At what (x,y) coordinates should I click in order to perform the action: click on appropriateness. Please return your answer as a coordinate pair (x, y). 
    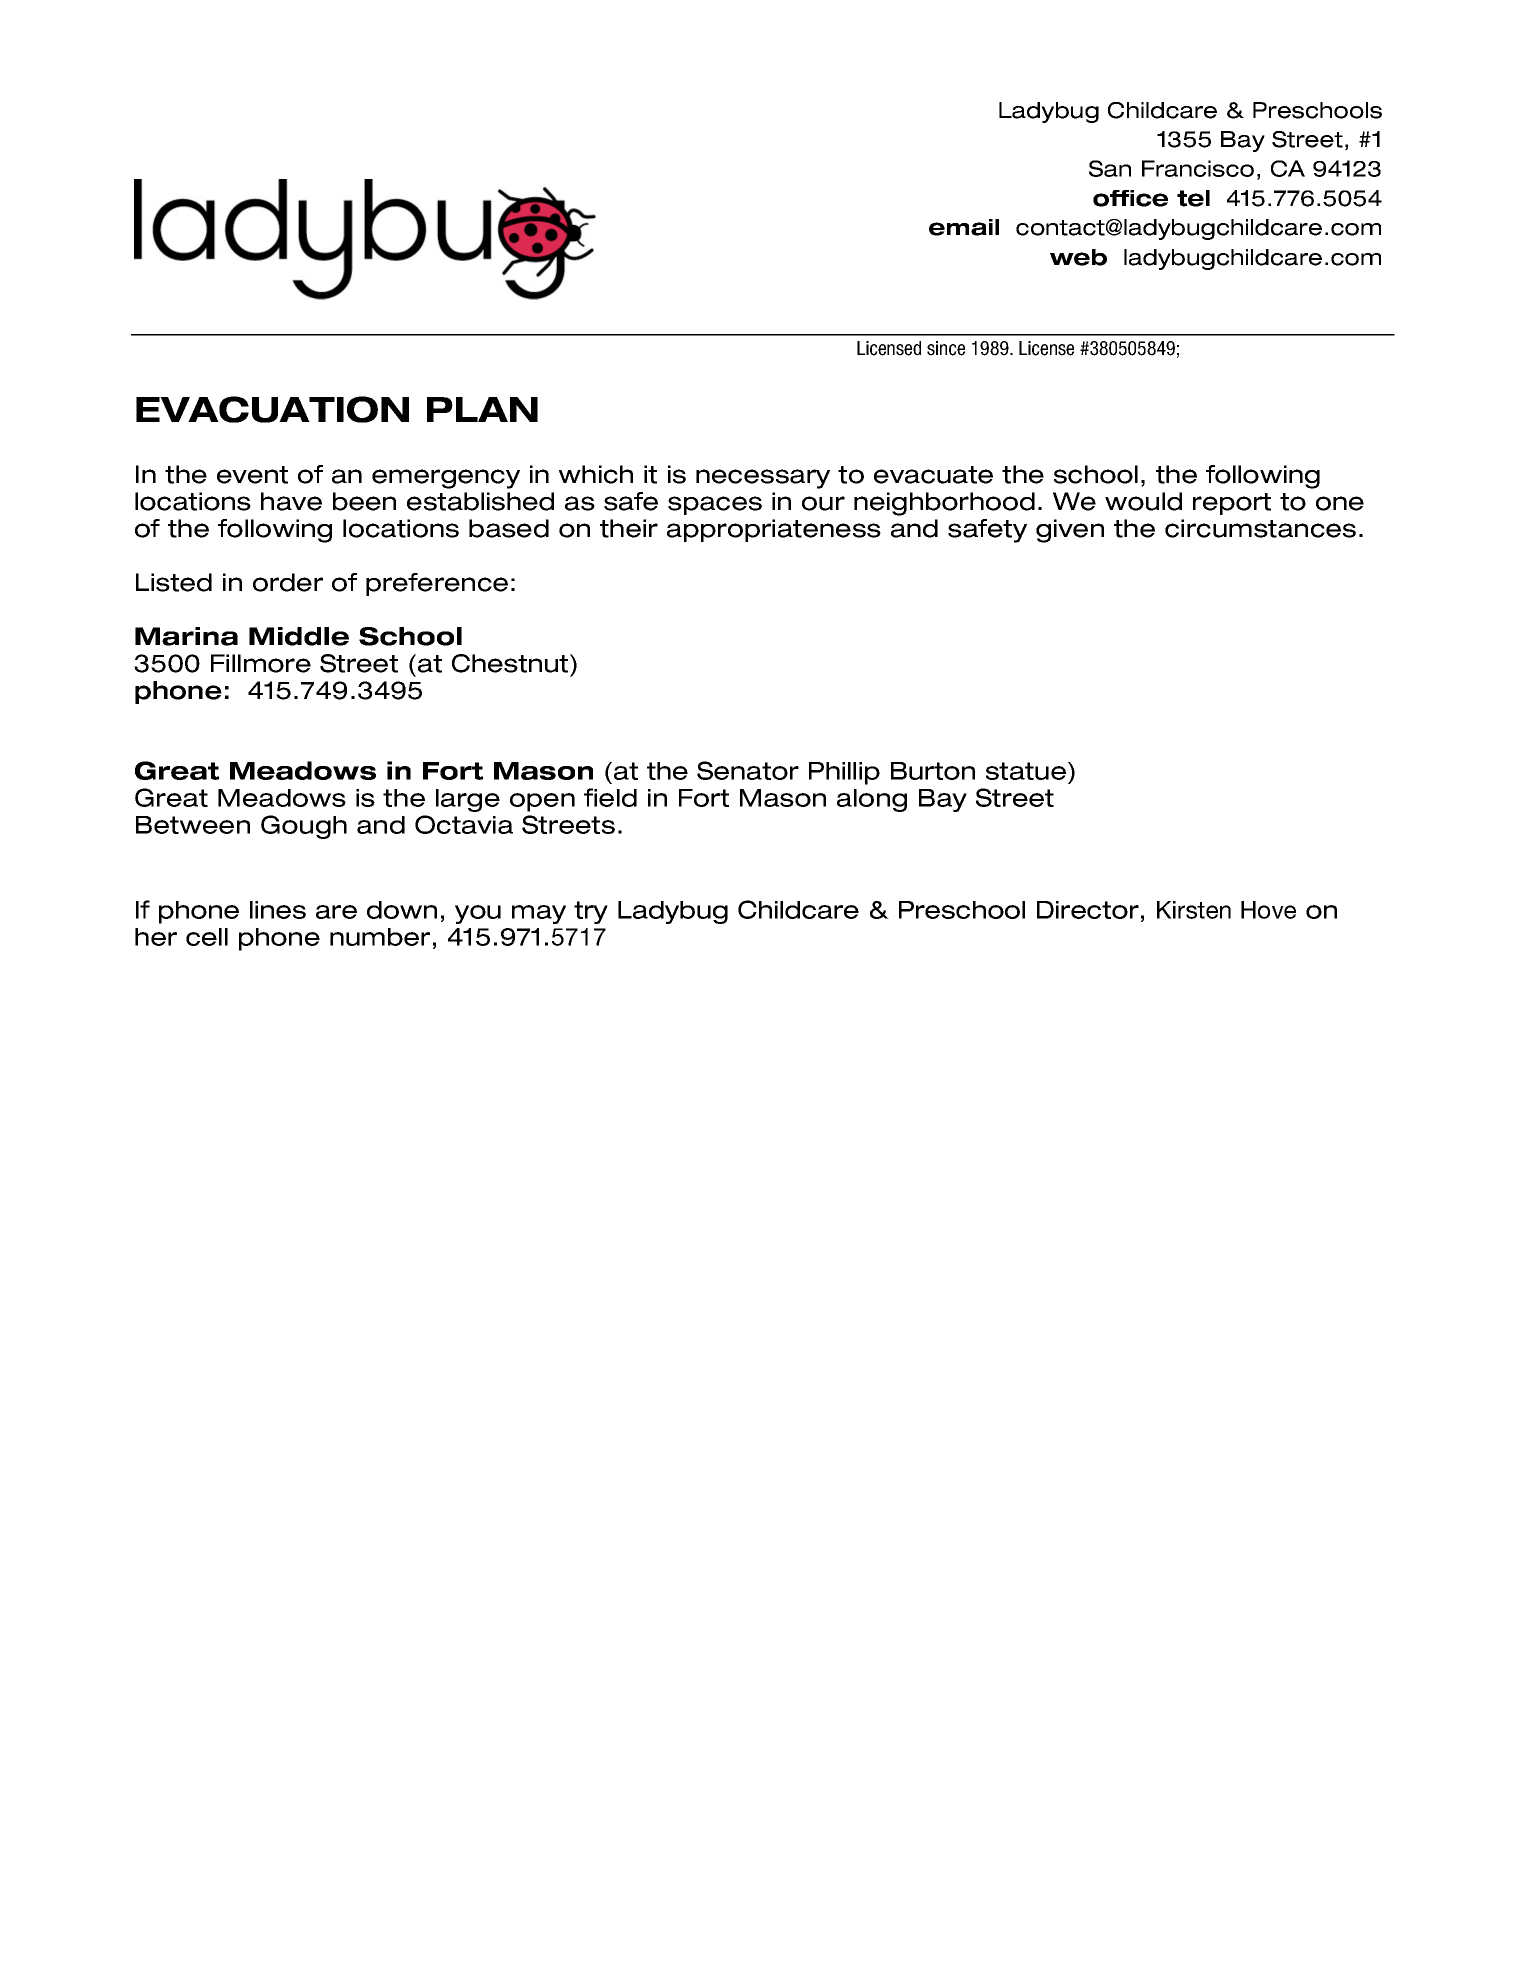
    Looking at the image, I should click on (774, 530).
